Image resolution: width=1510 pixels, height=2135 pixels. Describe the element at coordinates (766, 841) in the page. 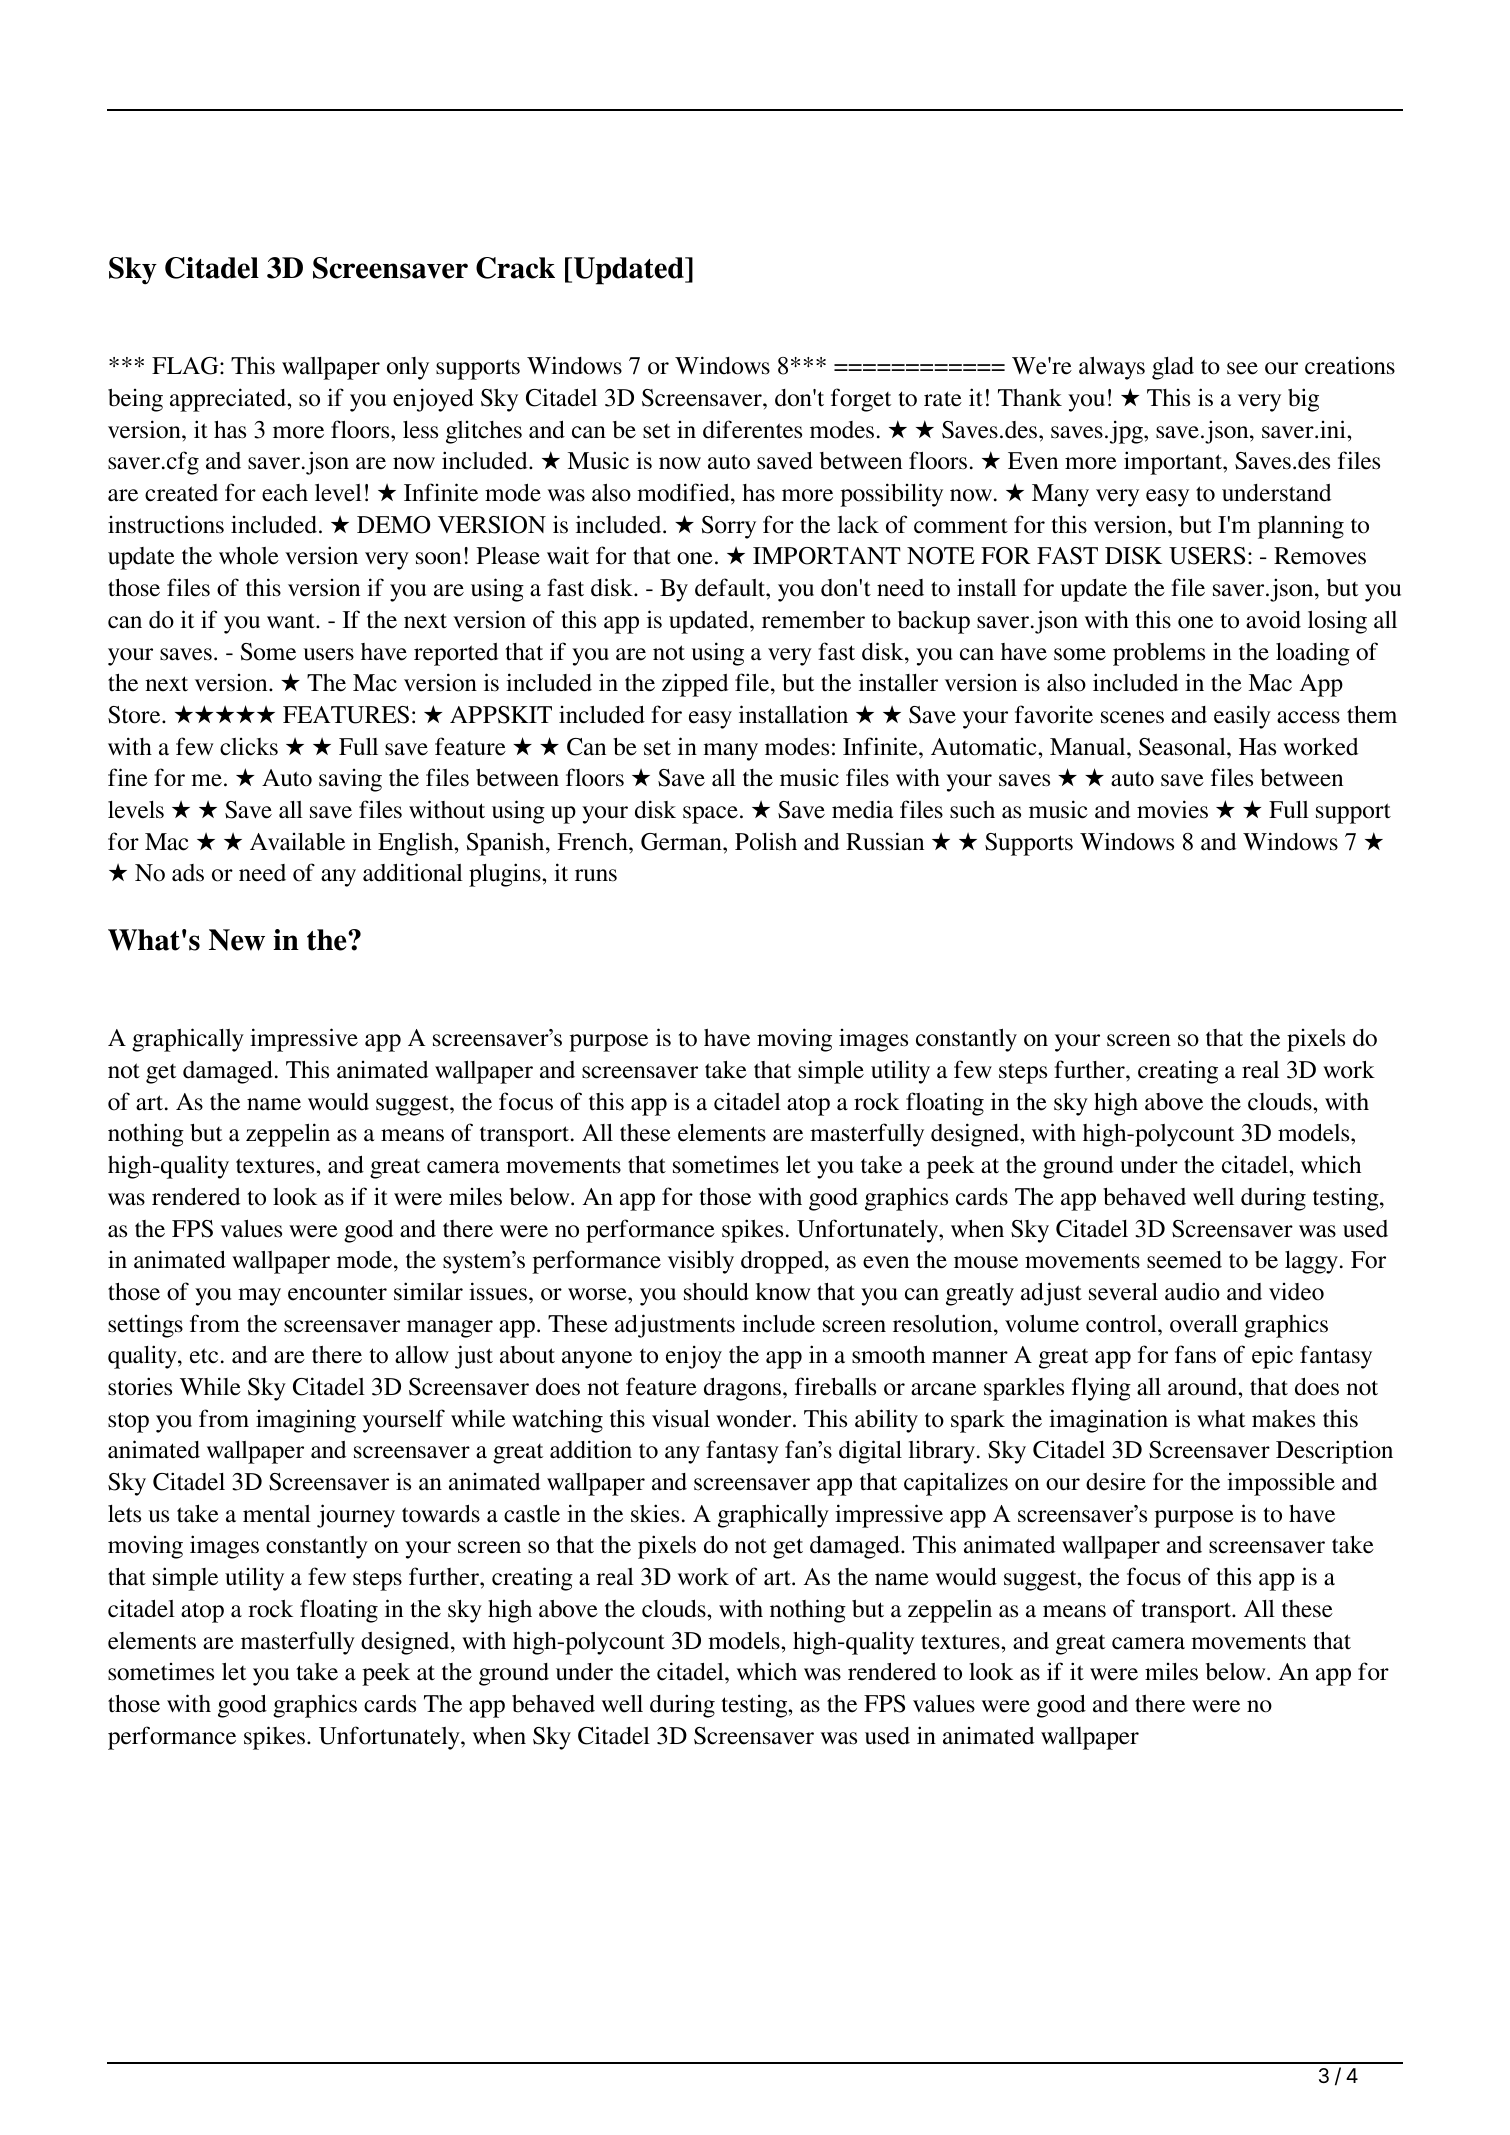

I see `Polish` at that location.
